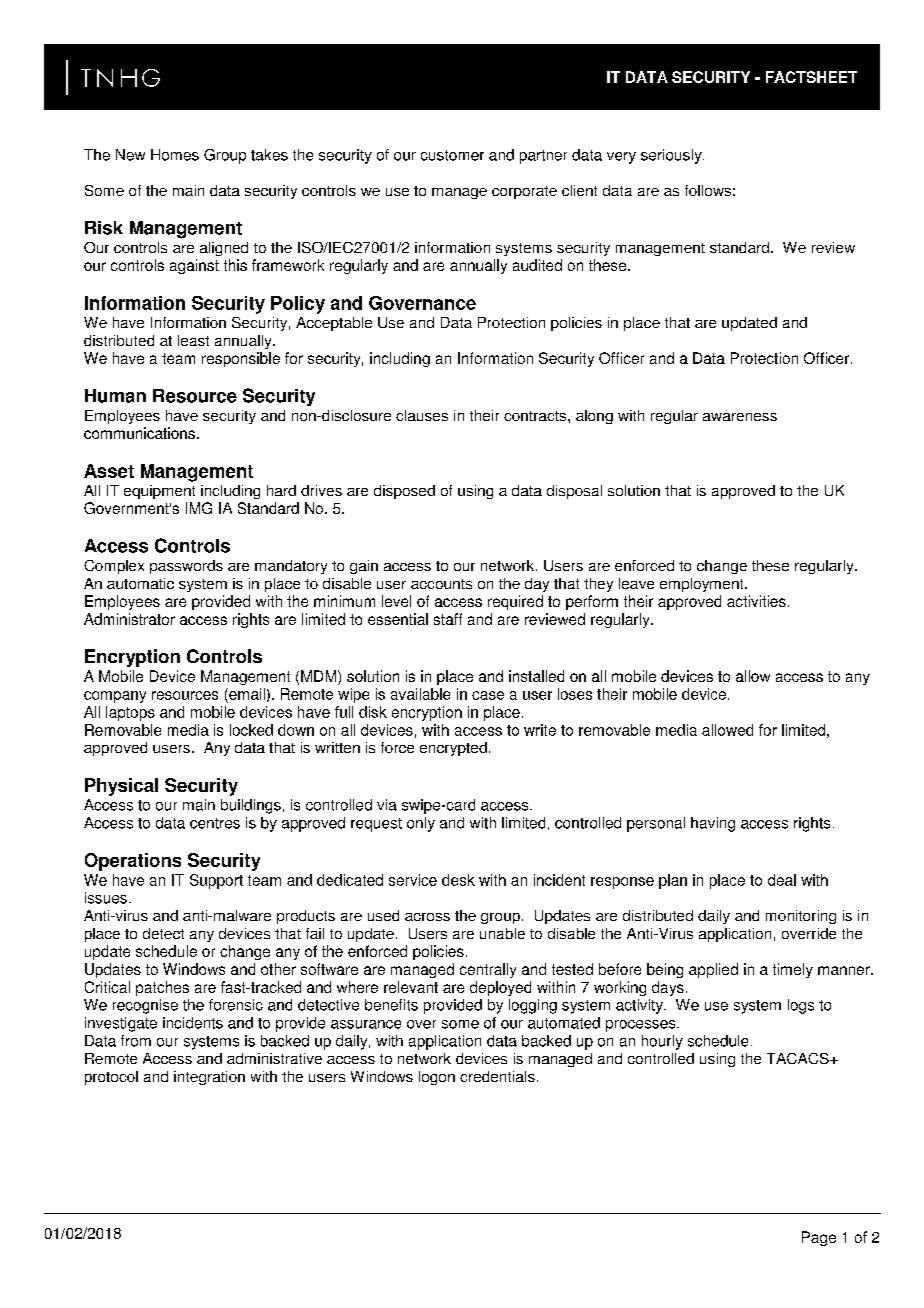  What do you see at coordinates (162, 988) in the document?
I see `patches` at bounding box center [162, 988].
